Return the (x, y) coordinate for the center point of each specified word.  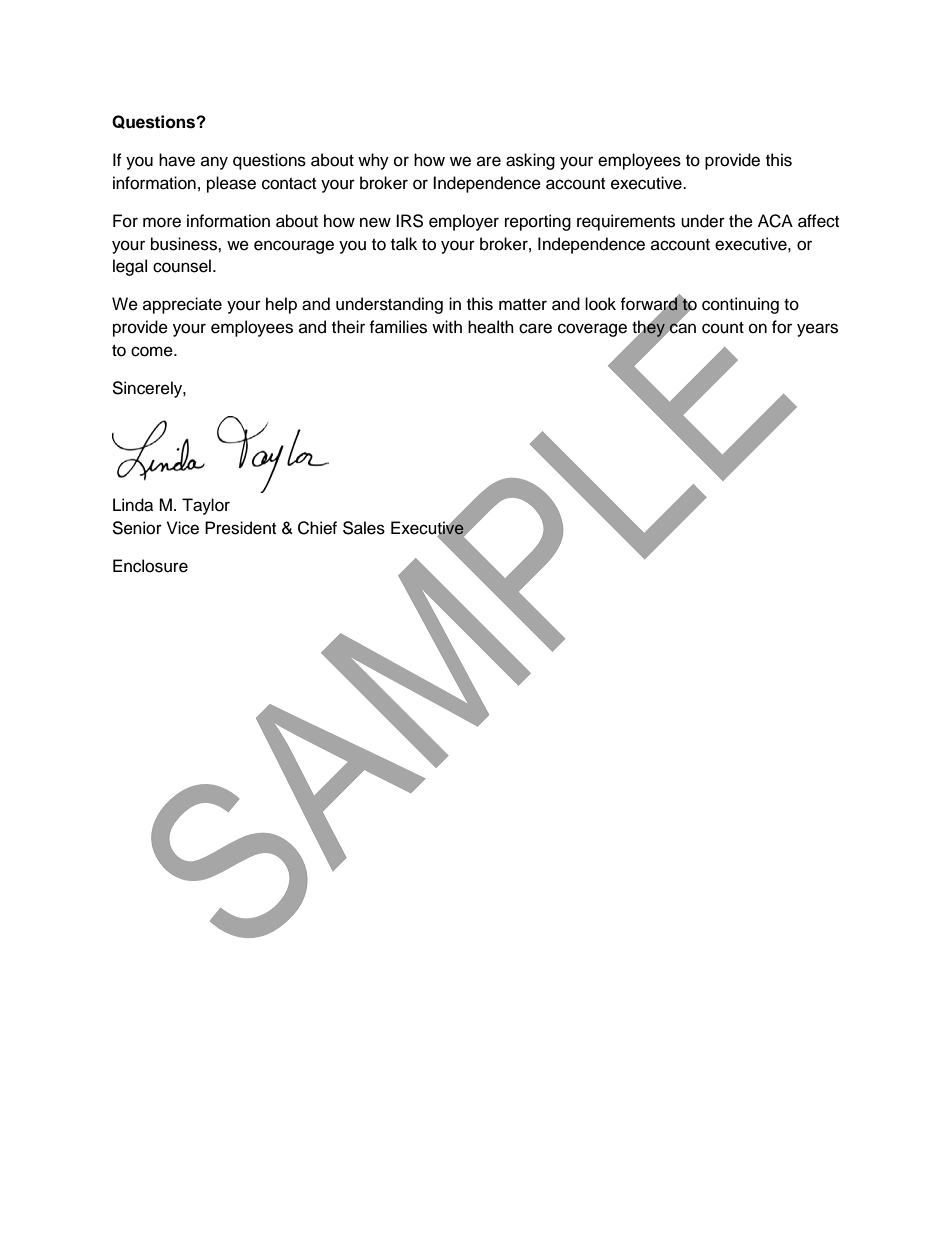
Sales (364, 528)
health (491, 327)
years (817, 330)
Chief (317, 528)
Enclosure (150, 566)
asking (530, 161)
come (153, 351)
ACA (775, 221)
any (214, 163)
